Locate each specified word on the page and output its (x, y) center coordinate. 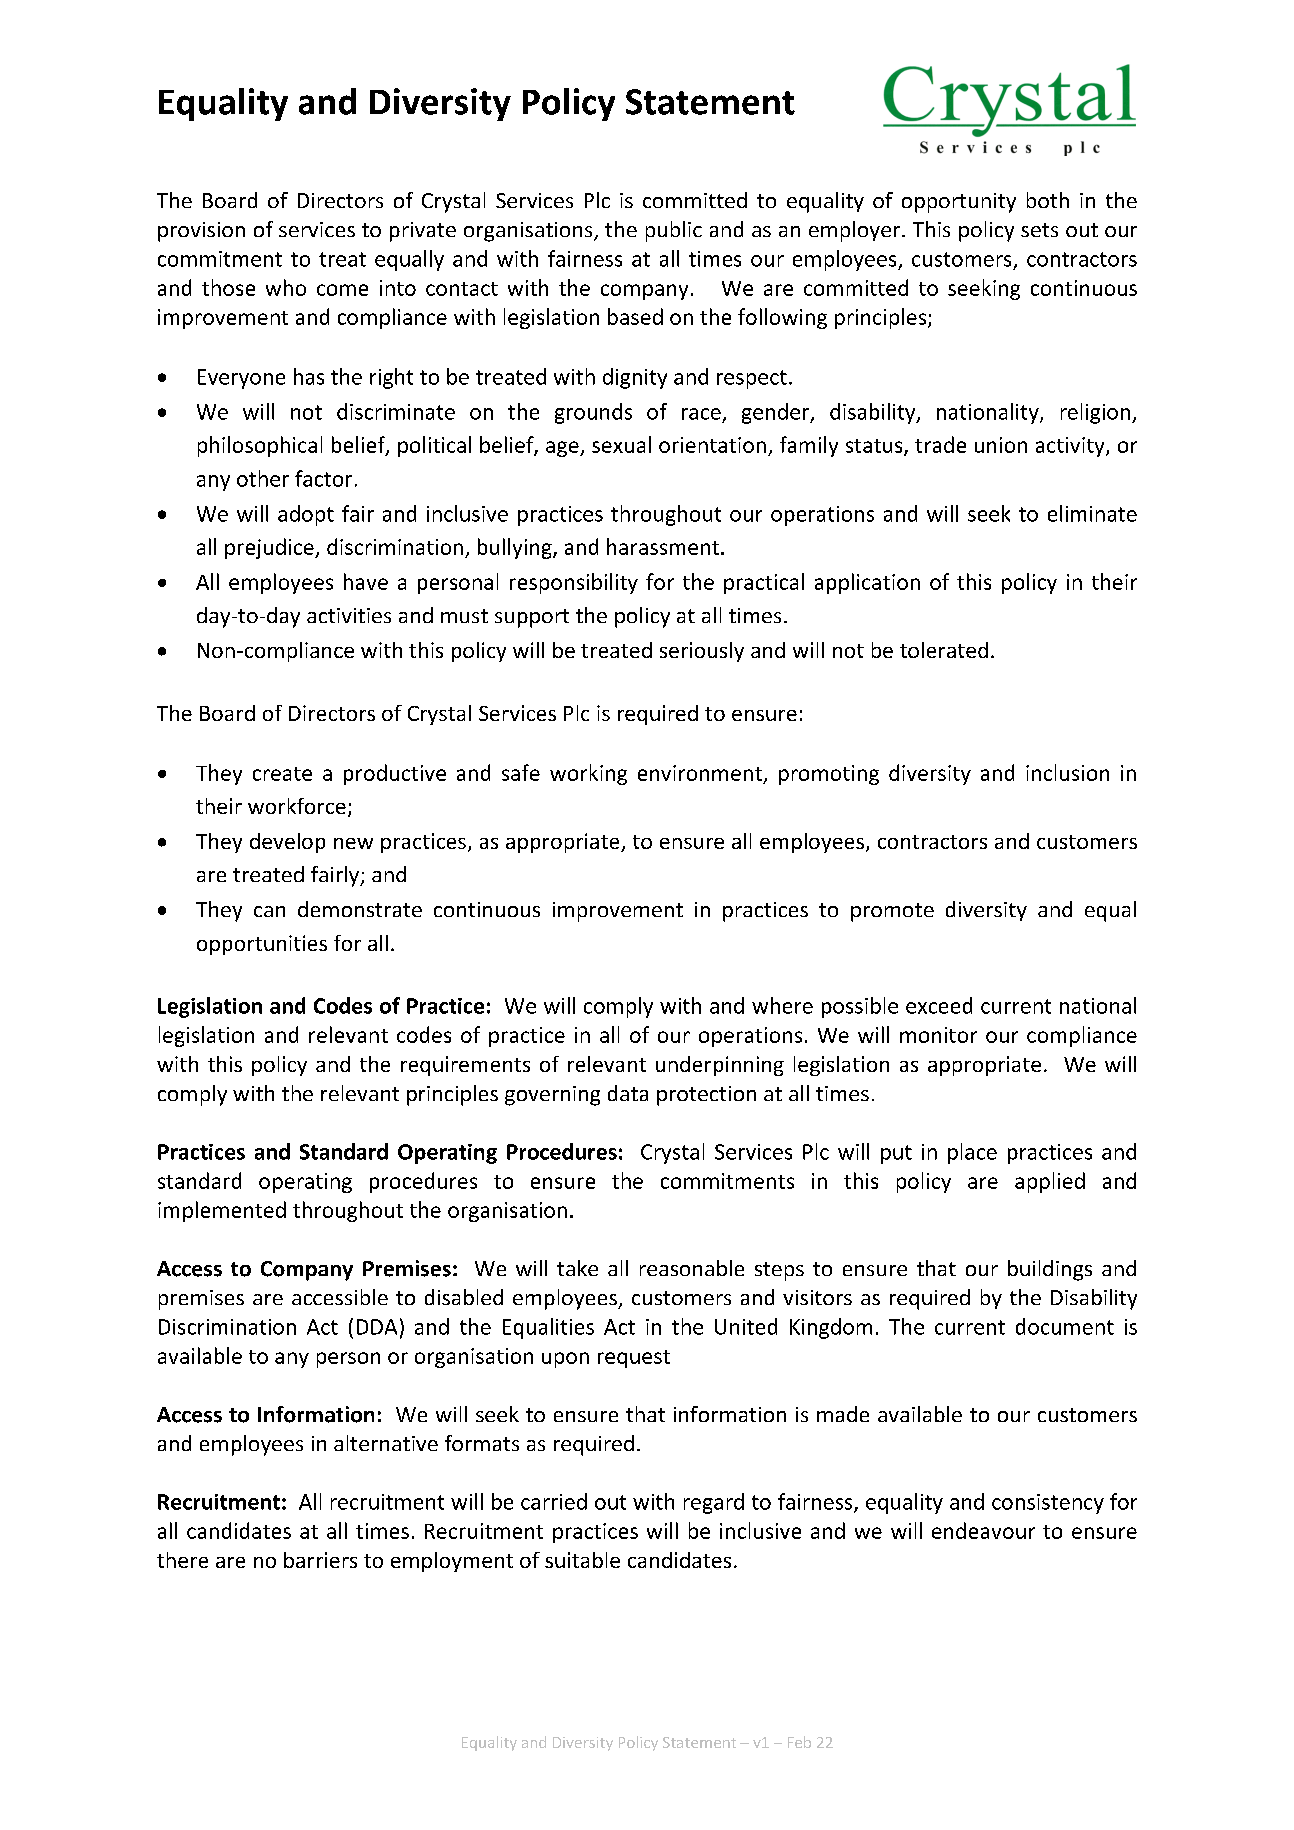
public (674, 231)
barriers (320, 1560)
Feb (799, 1742)
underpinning (720, 1066)
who (286, 287)
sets (1039, 230)
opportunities (262, 945)
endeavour (983, 1530)
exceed (939, 1005)
